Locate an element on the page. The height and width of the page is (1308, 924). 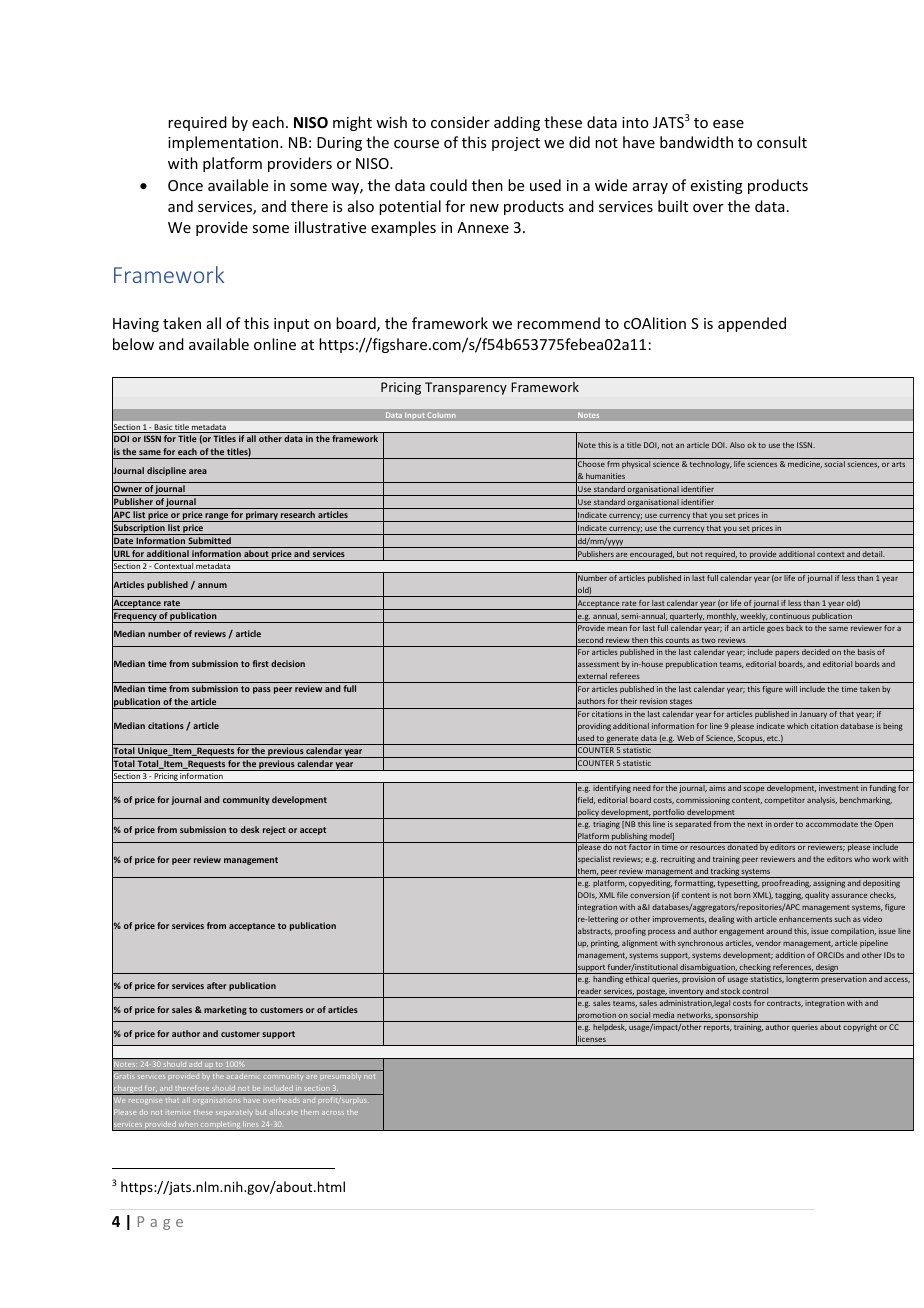
across is located at coordinates (333, 1113).
